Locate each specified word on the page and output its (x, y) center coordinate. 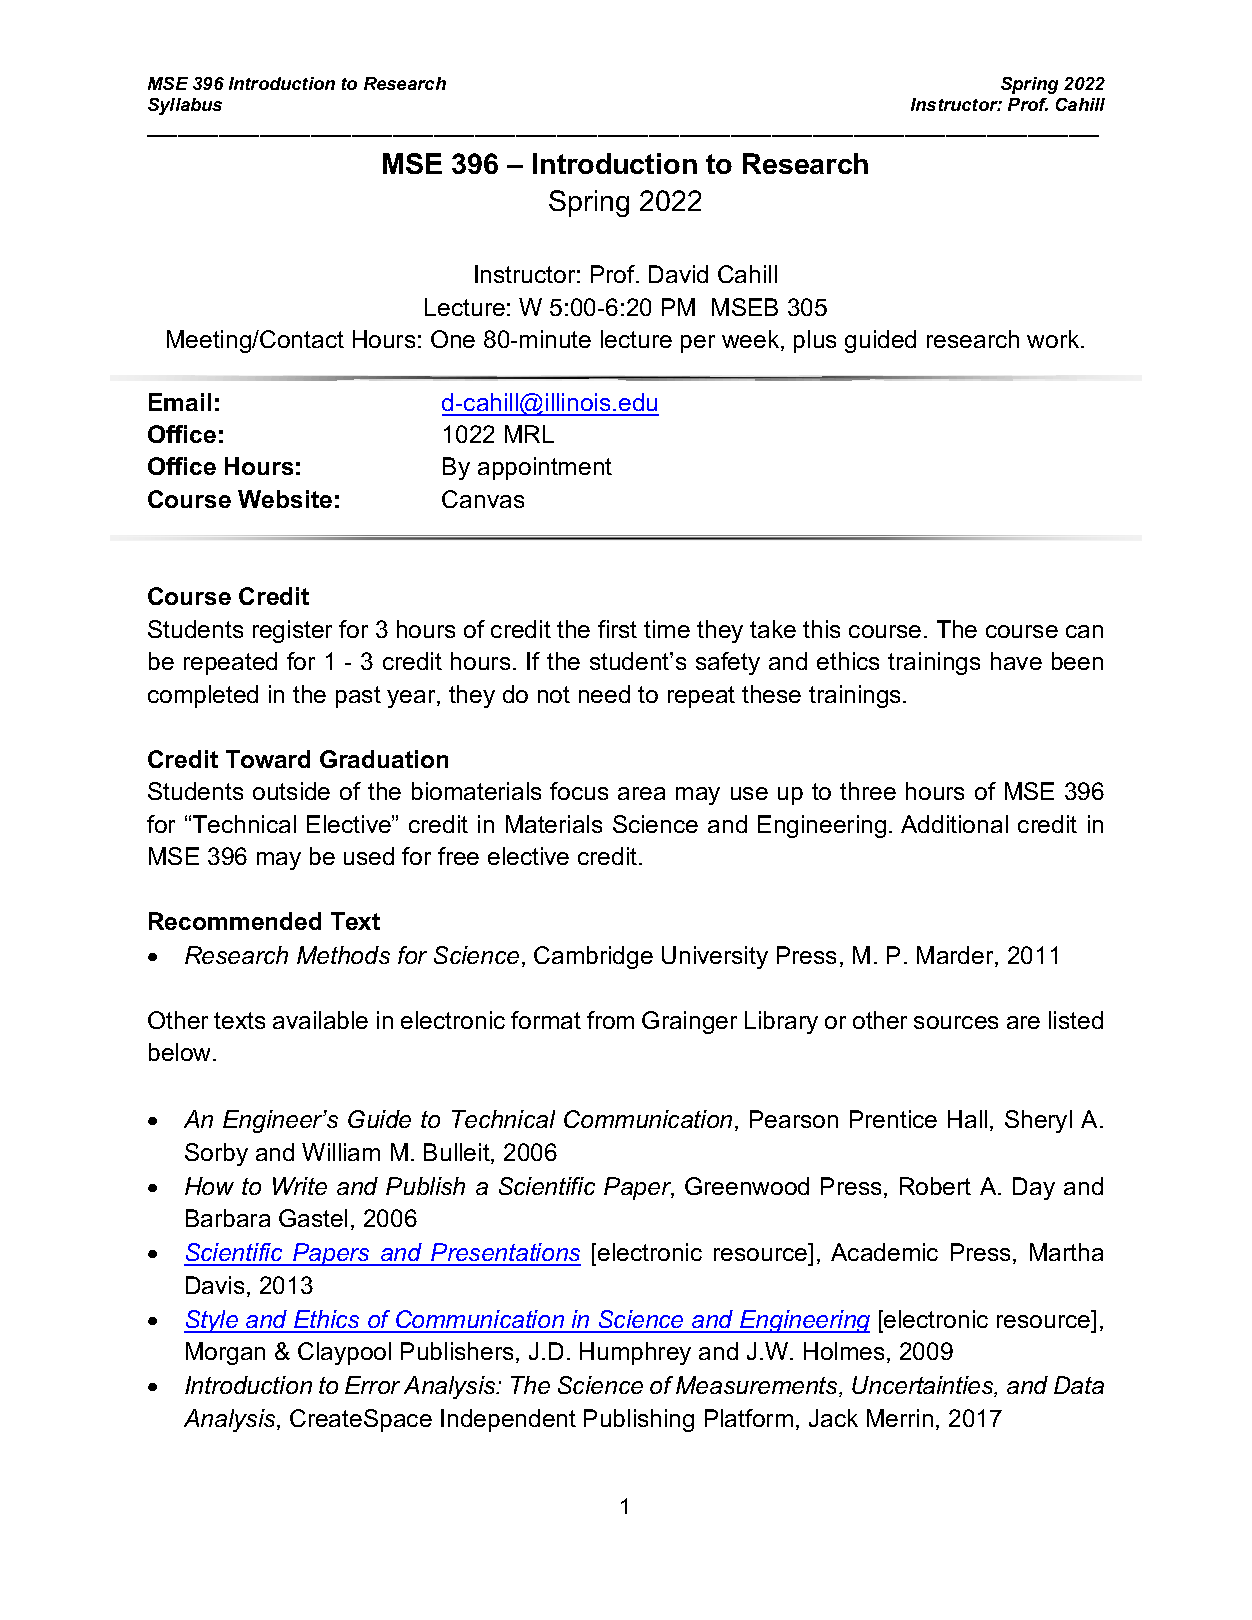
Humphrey (635, 1353)
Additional (954, 824)
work (1054, 339)
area (641, 793)
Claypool (344, 1353)
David (678, 274)
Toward (268, 759)
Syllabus (185, 106)
